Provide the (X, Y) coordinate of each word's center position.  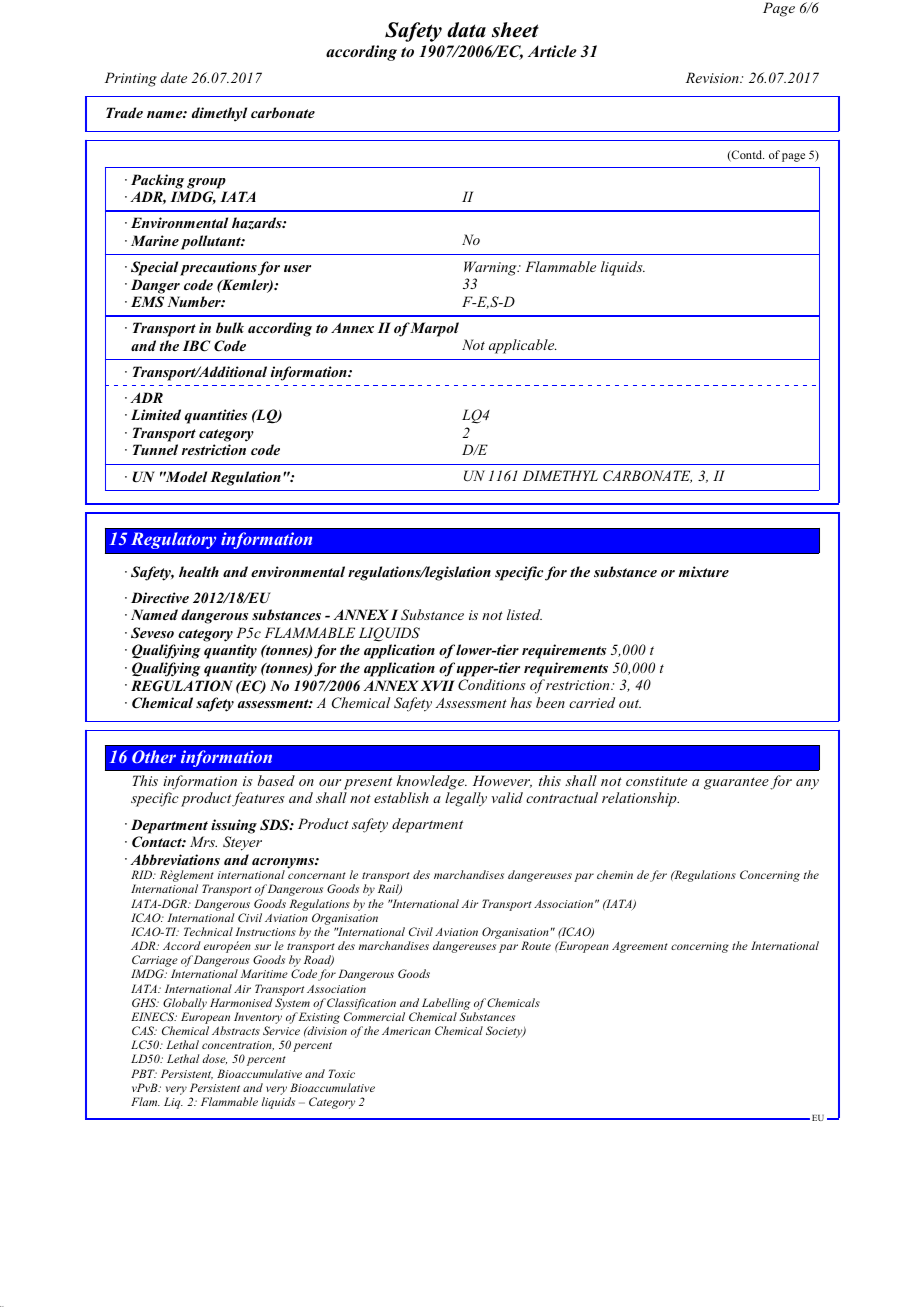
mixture (703, 571)
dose (214, 1059)
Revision (713, 77)
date (174, 77)
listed (524, 614)
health (199, 571)
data (466, 30)
